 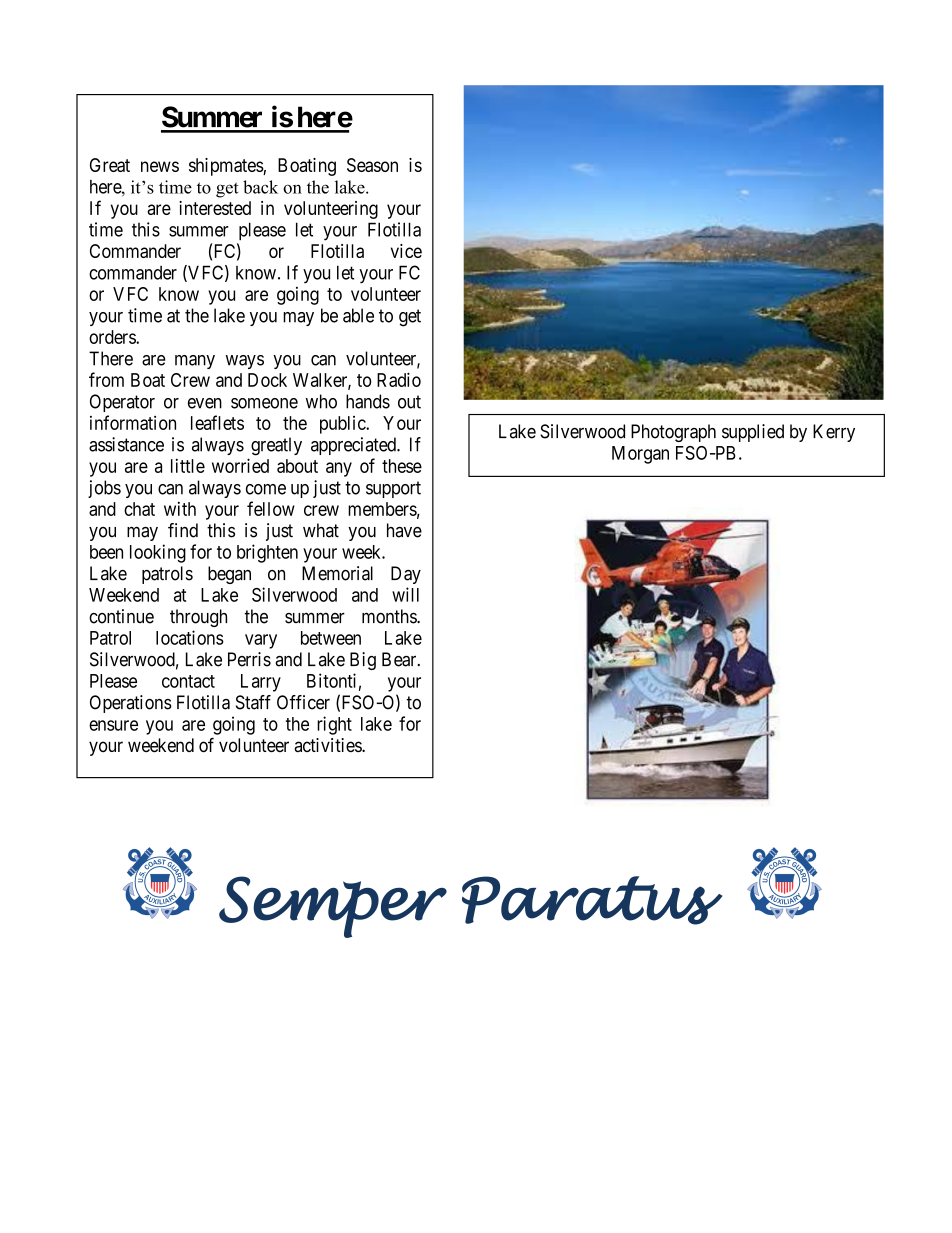 What do you see at coordinates (328, 745) in the page?
I see `activities` at bounding box center [328, 745].
